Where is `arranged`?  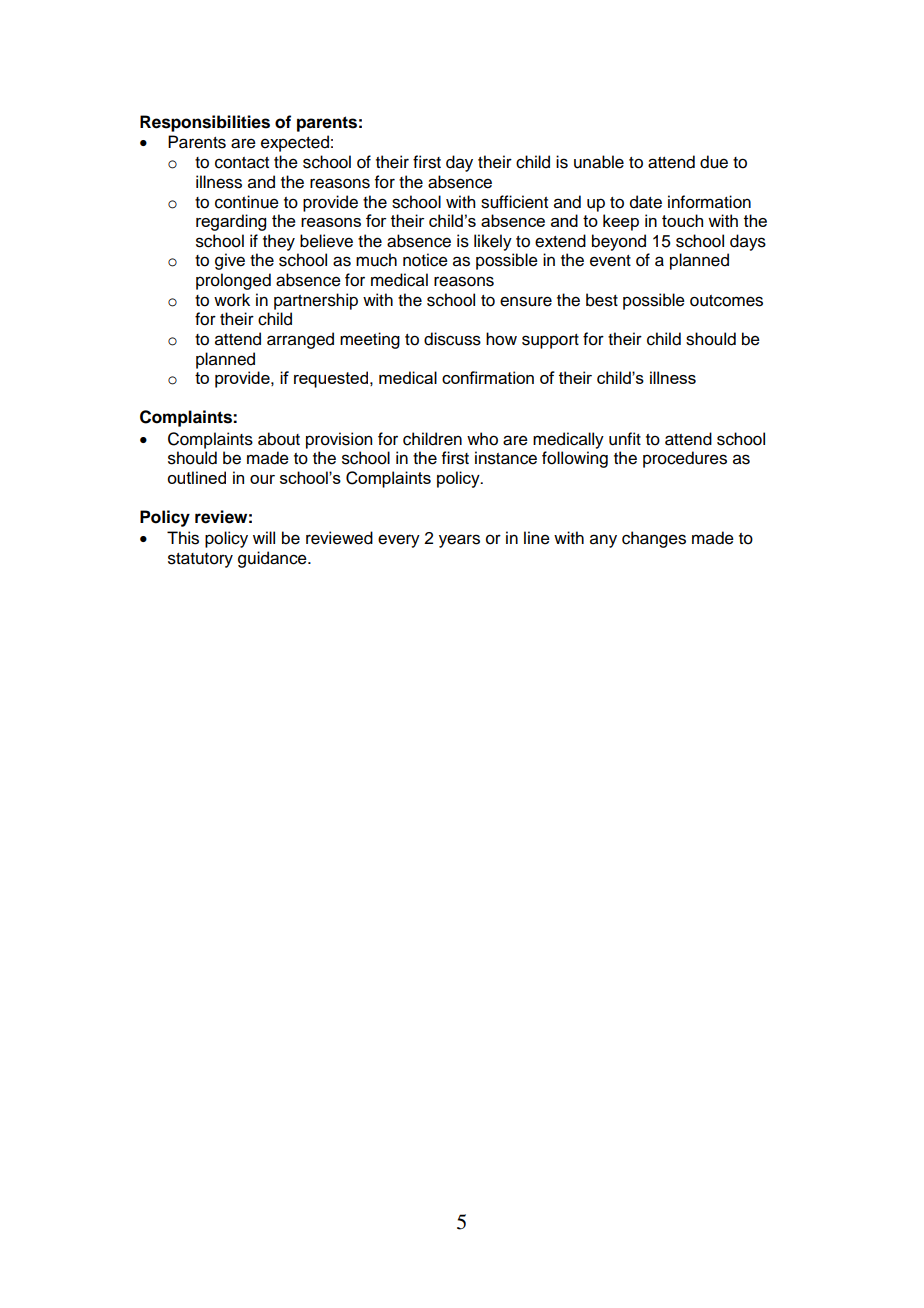 arranged is located at coordinates (300, 340).
